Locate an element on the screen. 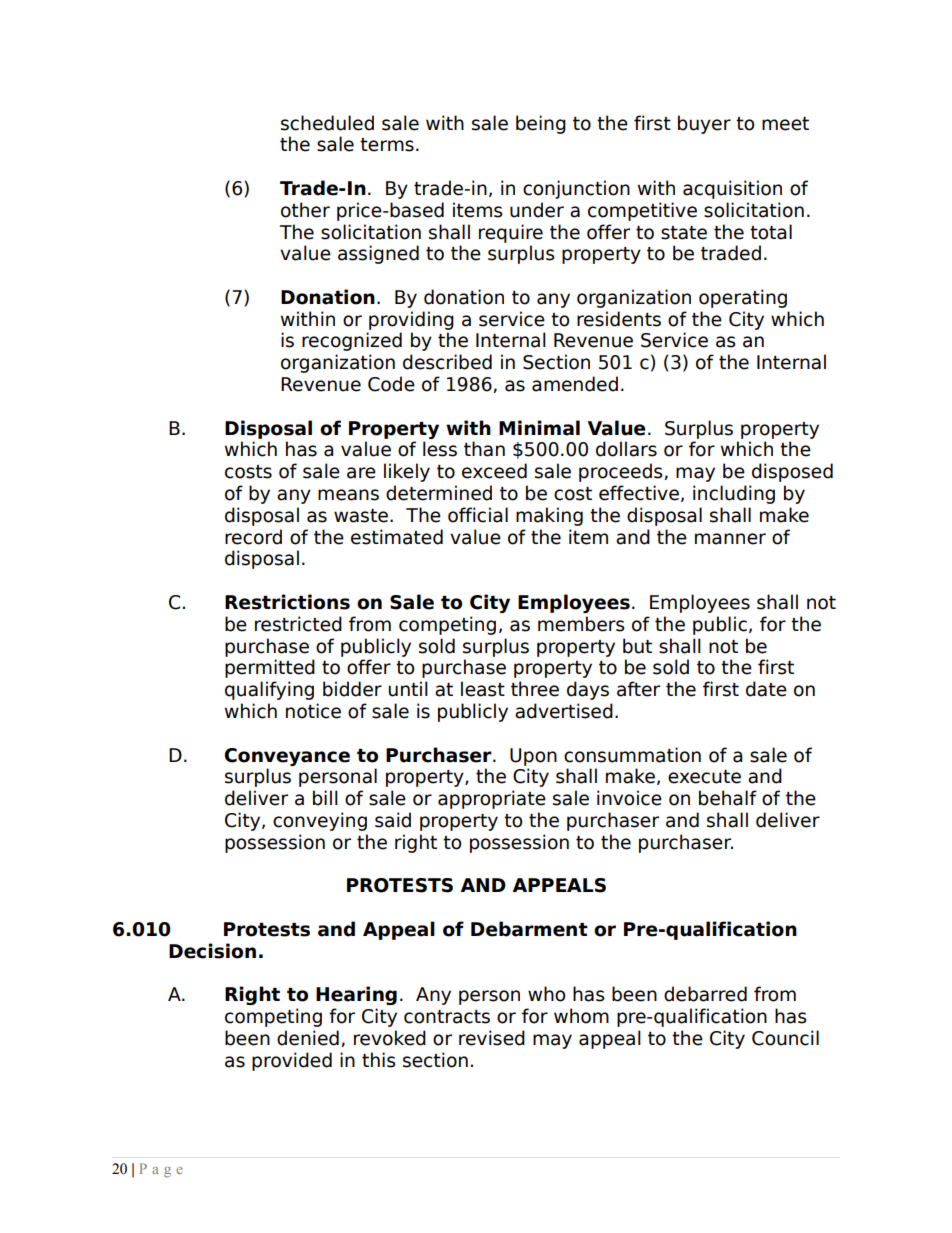  being is located at coordinates (541, 124).
